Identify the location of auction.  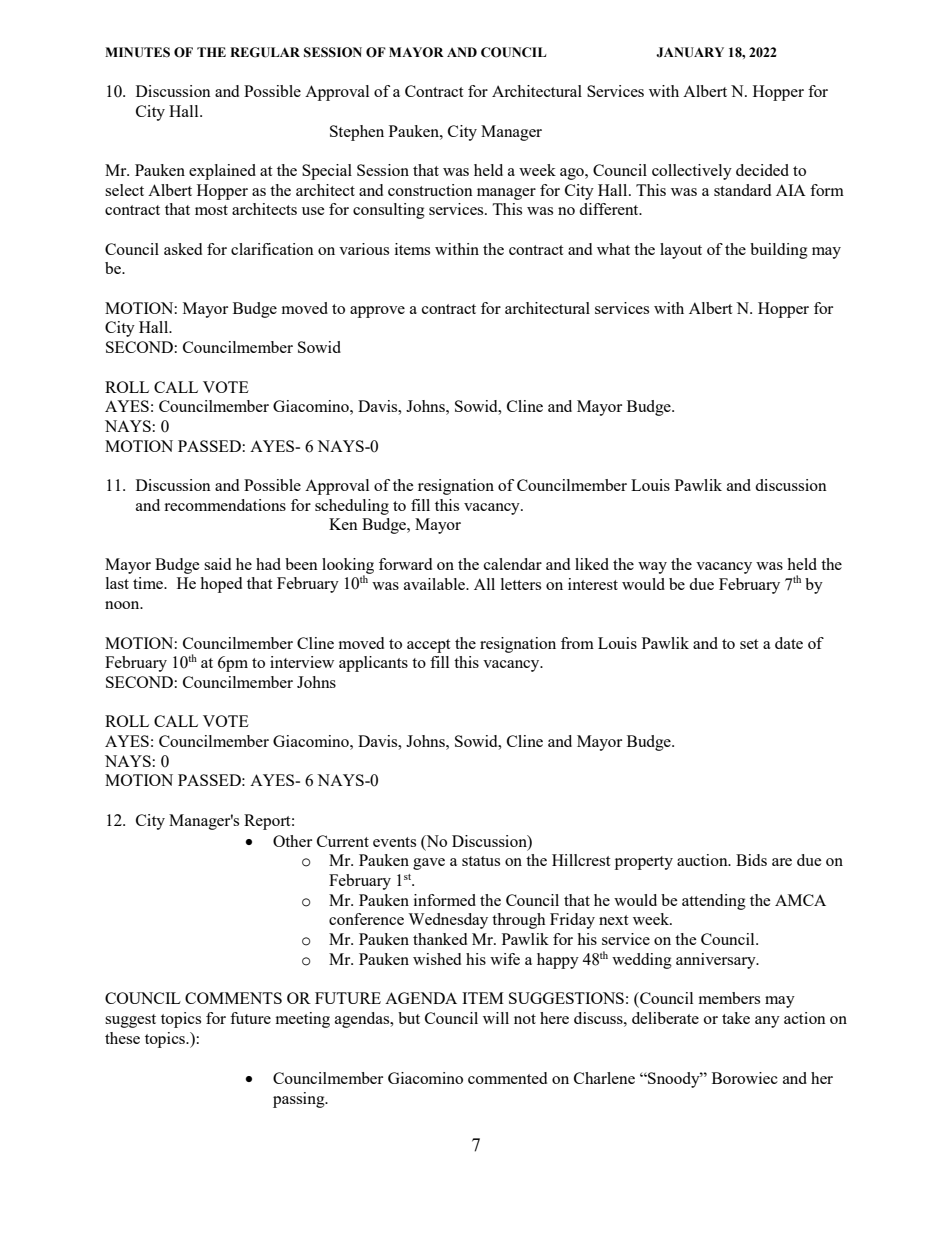
(703, 860).
